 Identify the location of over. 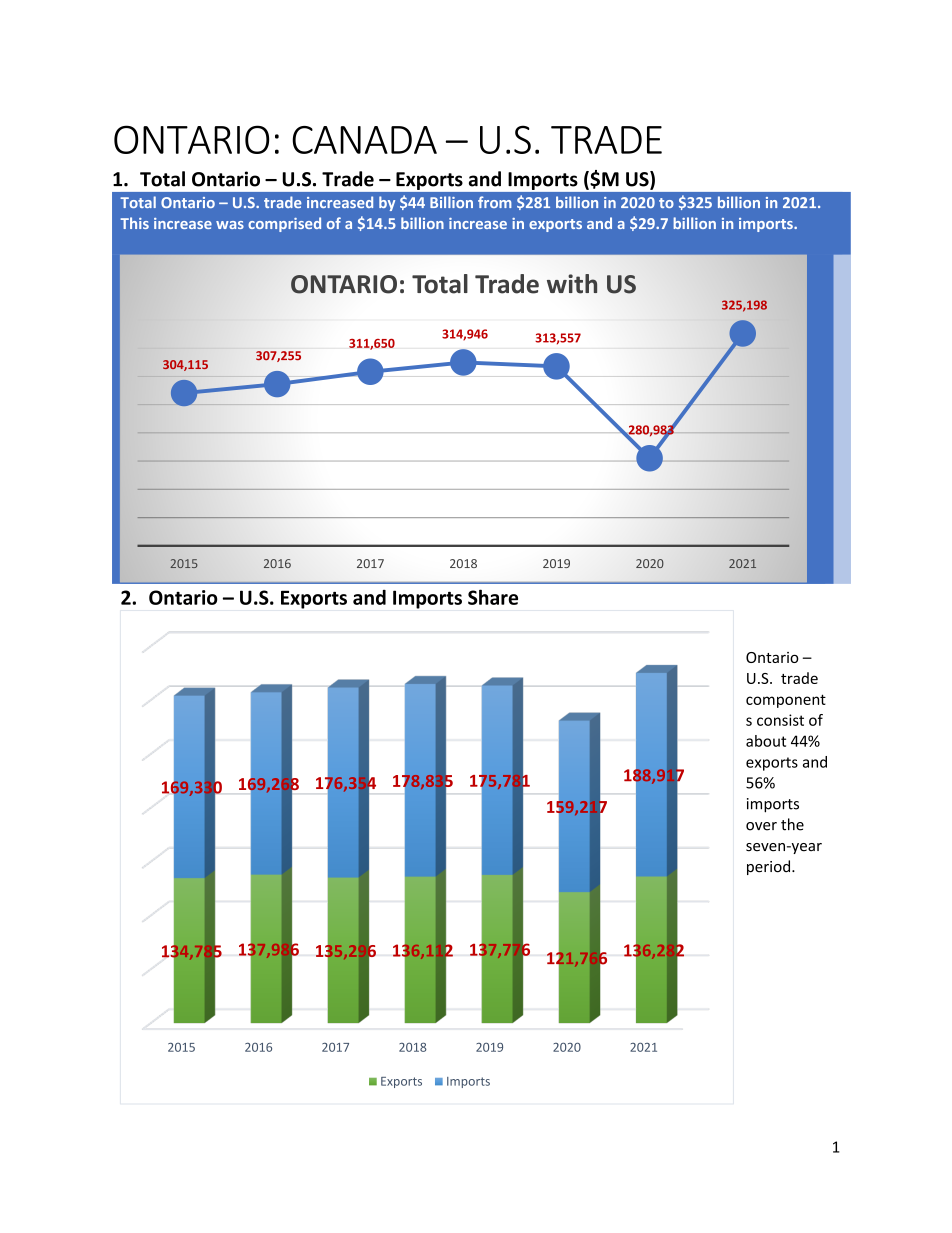
(761, 826).
